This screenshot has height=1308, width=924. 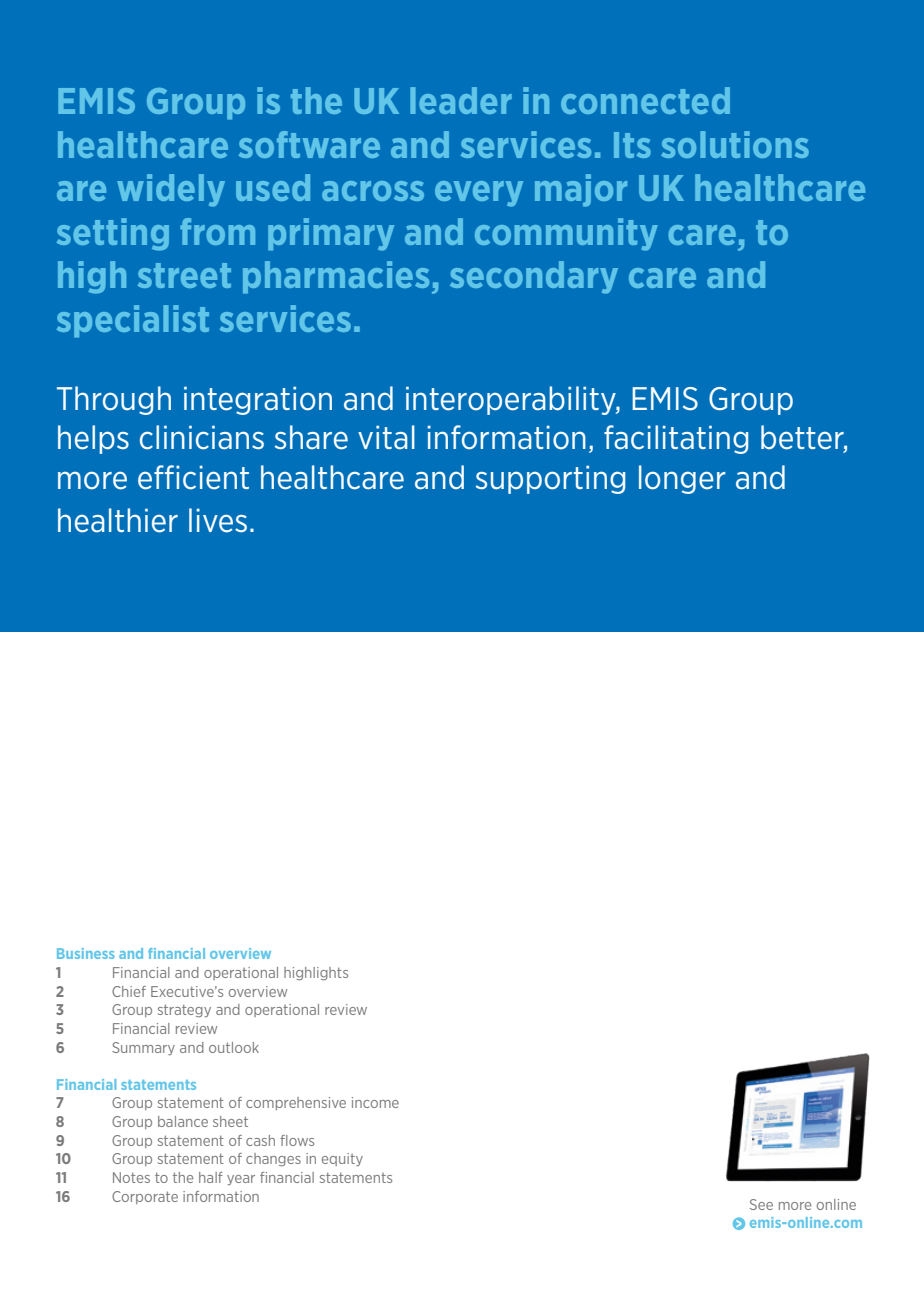 What do you see at coordinates (342, 1159) in the screenshot?
I see `equity` at bounding box center [342, 1159].
